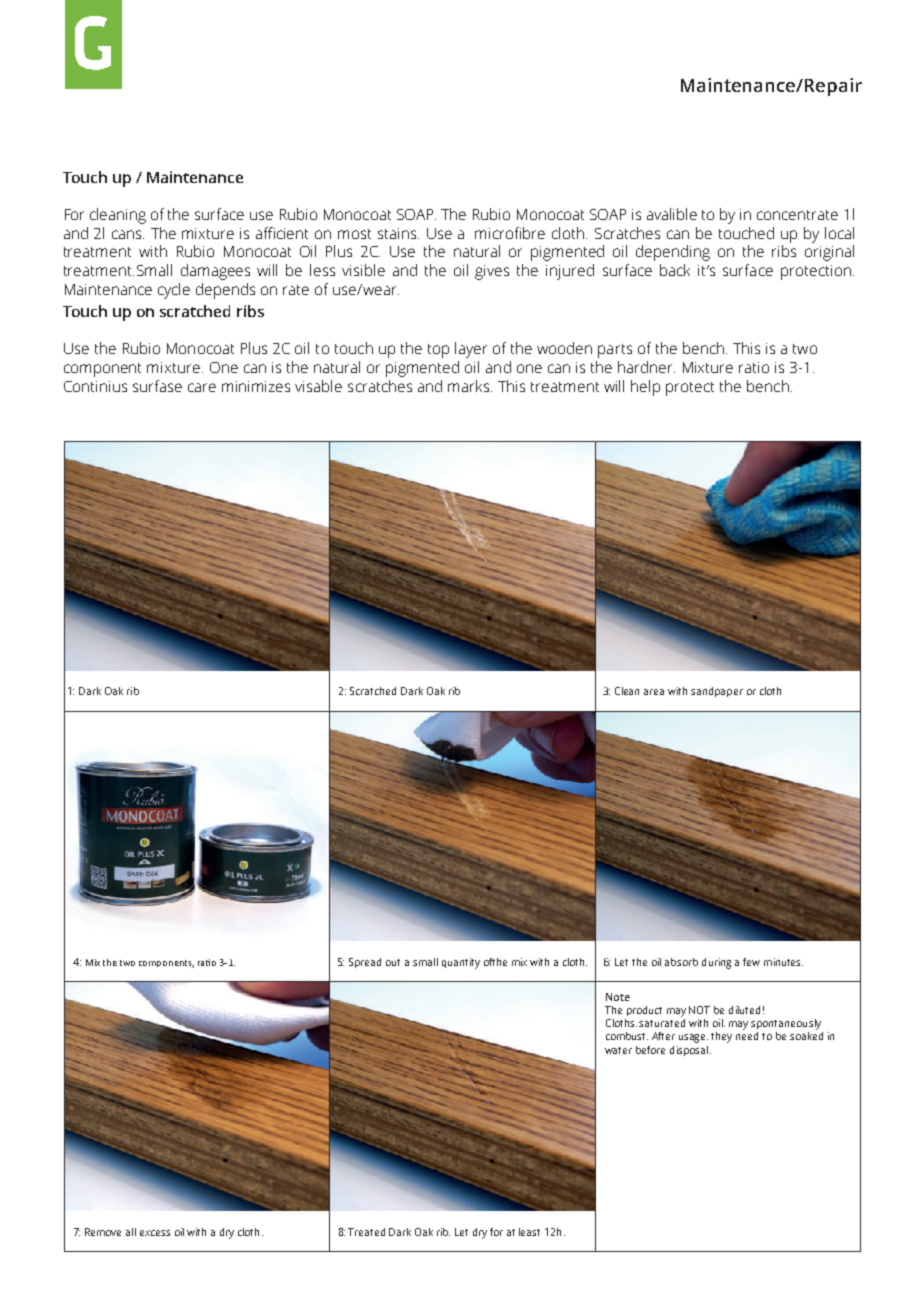 This screenshot has width=924, height=1308. I want to click on ofthe, so click(495, 962).
